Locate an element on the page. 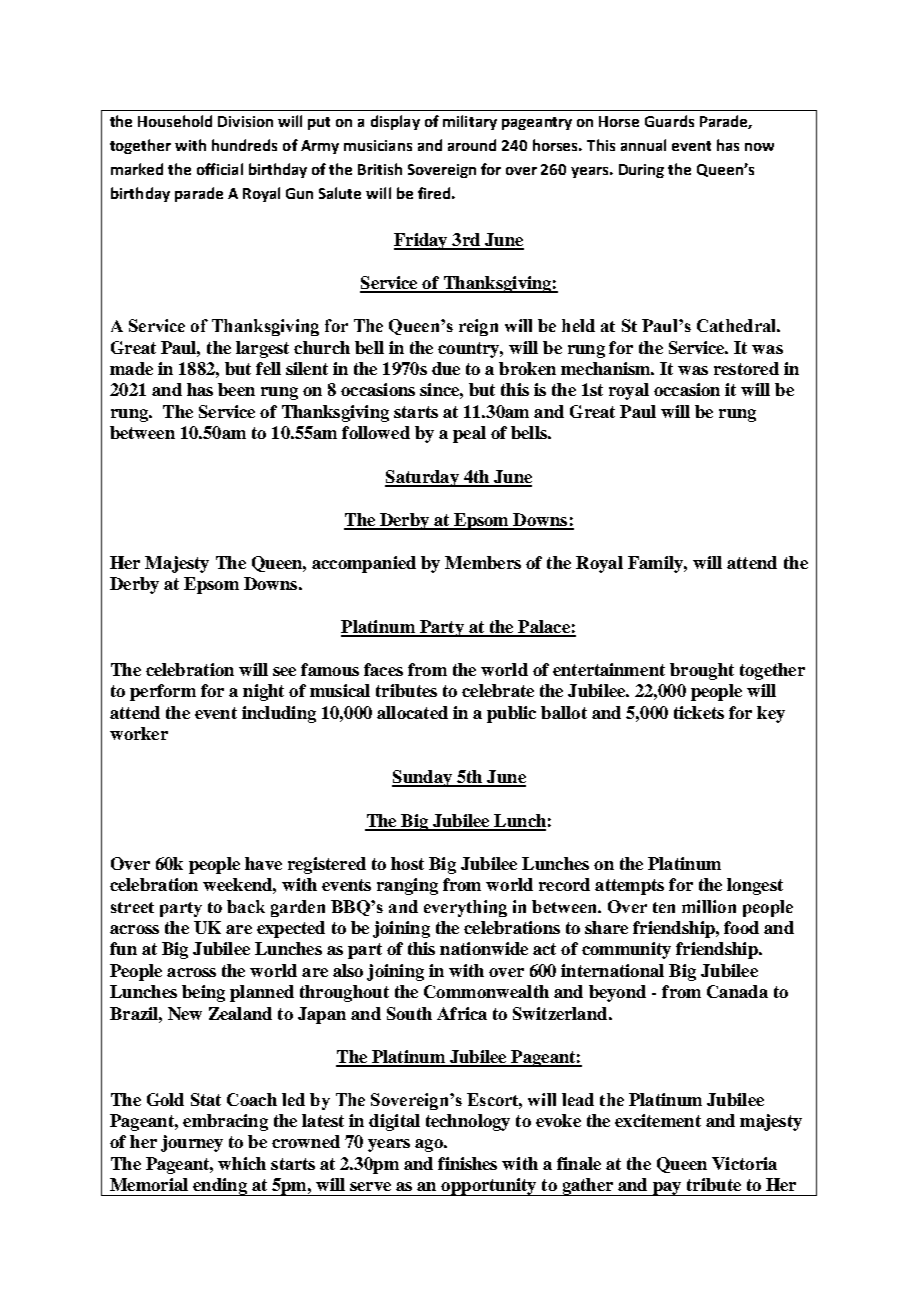 The image size is (924, 1308). due is located at coordinates (446, 368).
